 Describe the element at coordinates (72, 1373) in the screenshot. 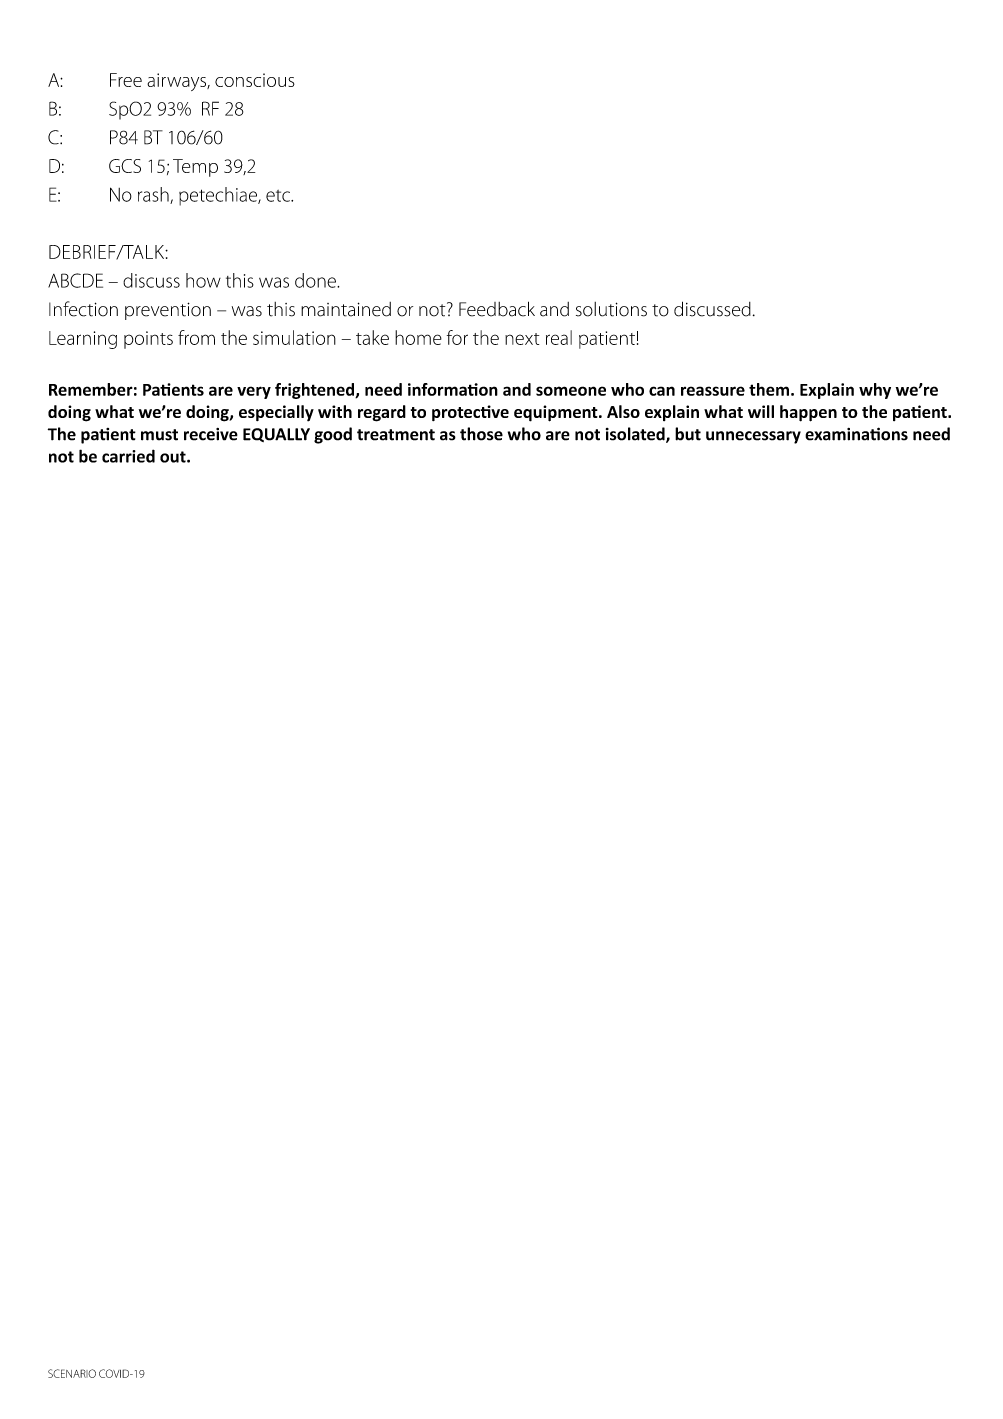

I see `SCENARIO` at that location.
